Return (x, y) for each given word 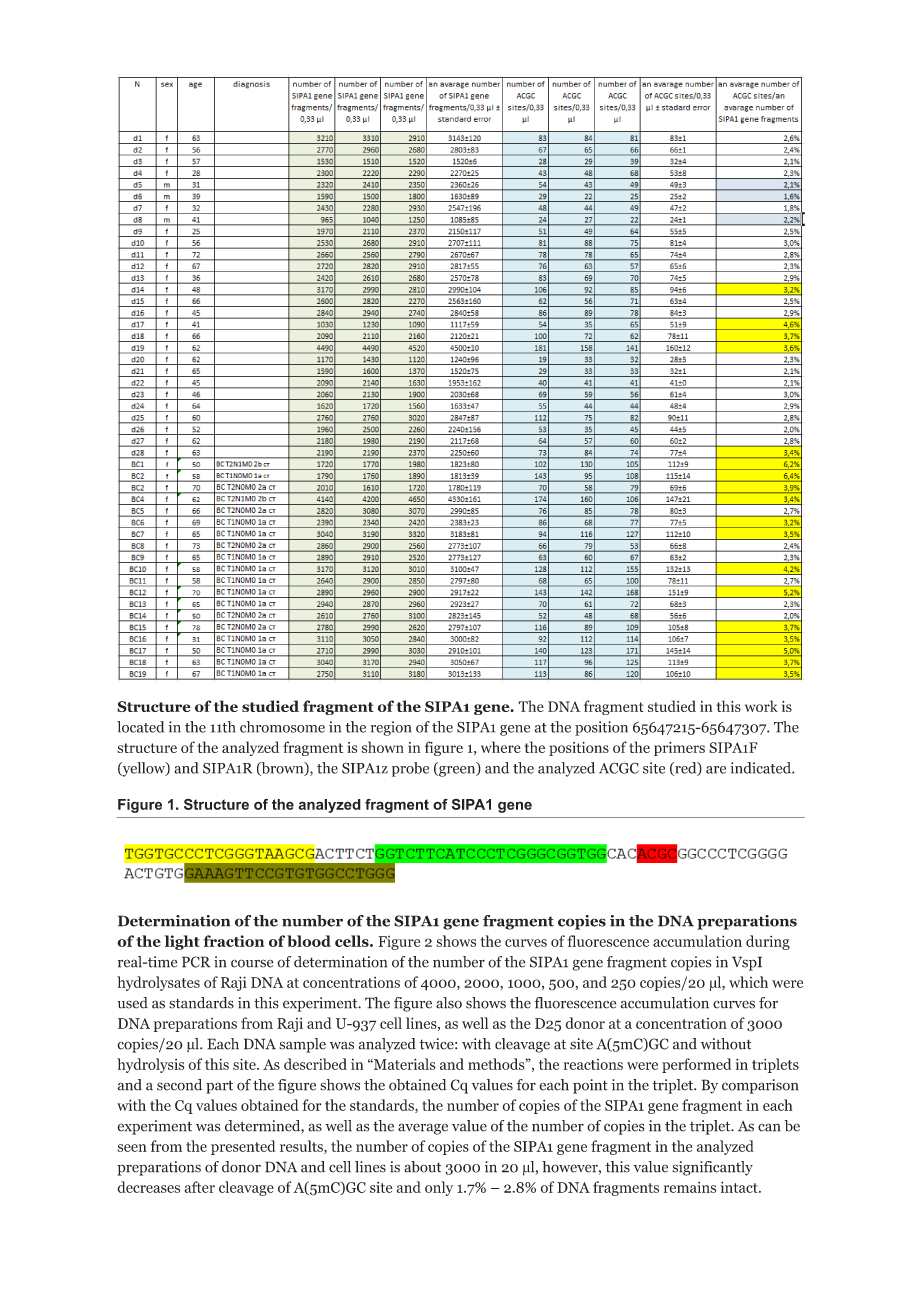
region (390, 728)
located (140, 727)
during (768, 942)
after (200, 1187)
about (422, 1167)
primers (679, 749)
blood (309, 941)
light (182, 942)
